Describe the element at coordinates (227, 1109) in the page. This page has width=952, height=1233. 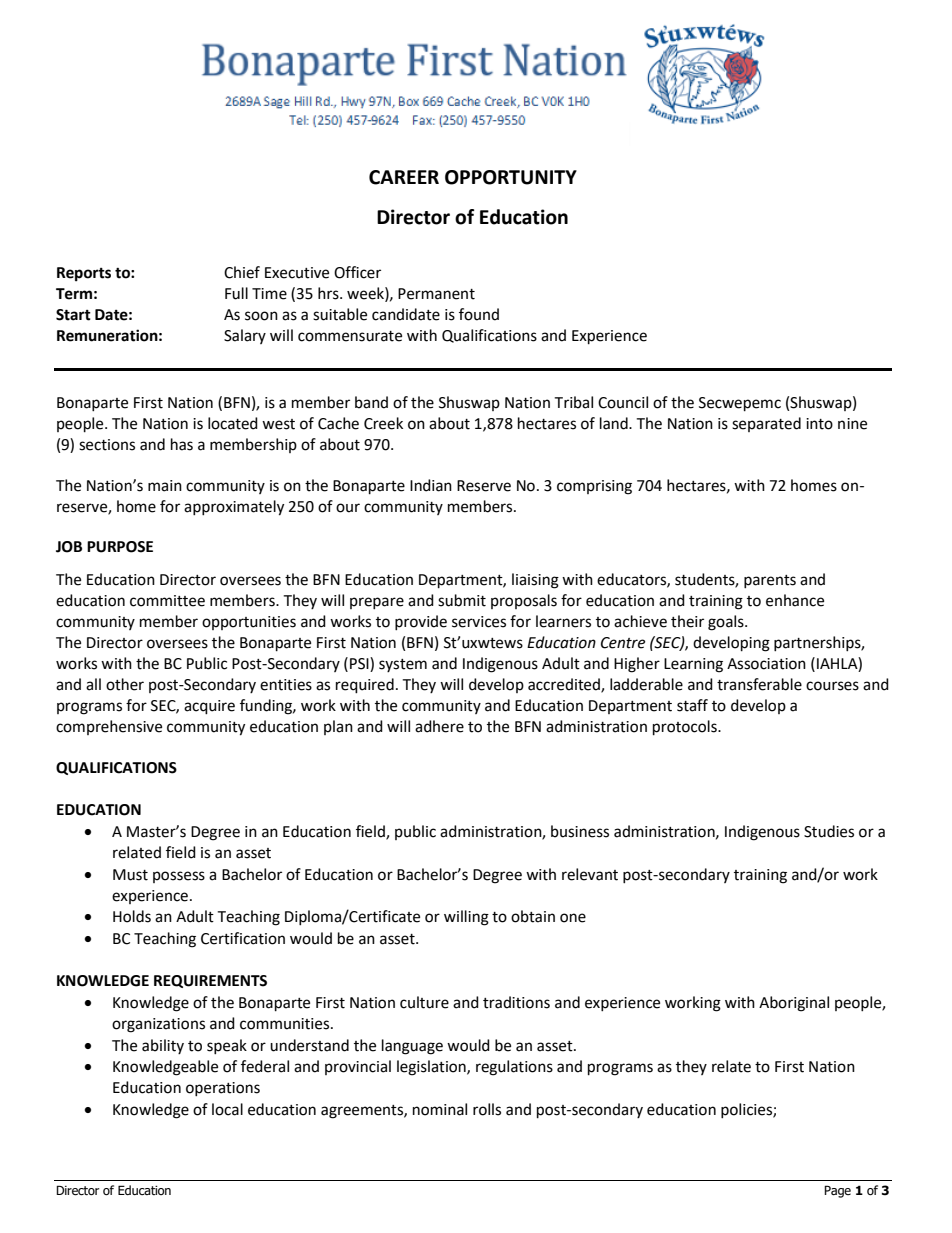
I see `local` at that location.
